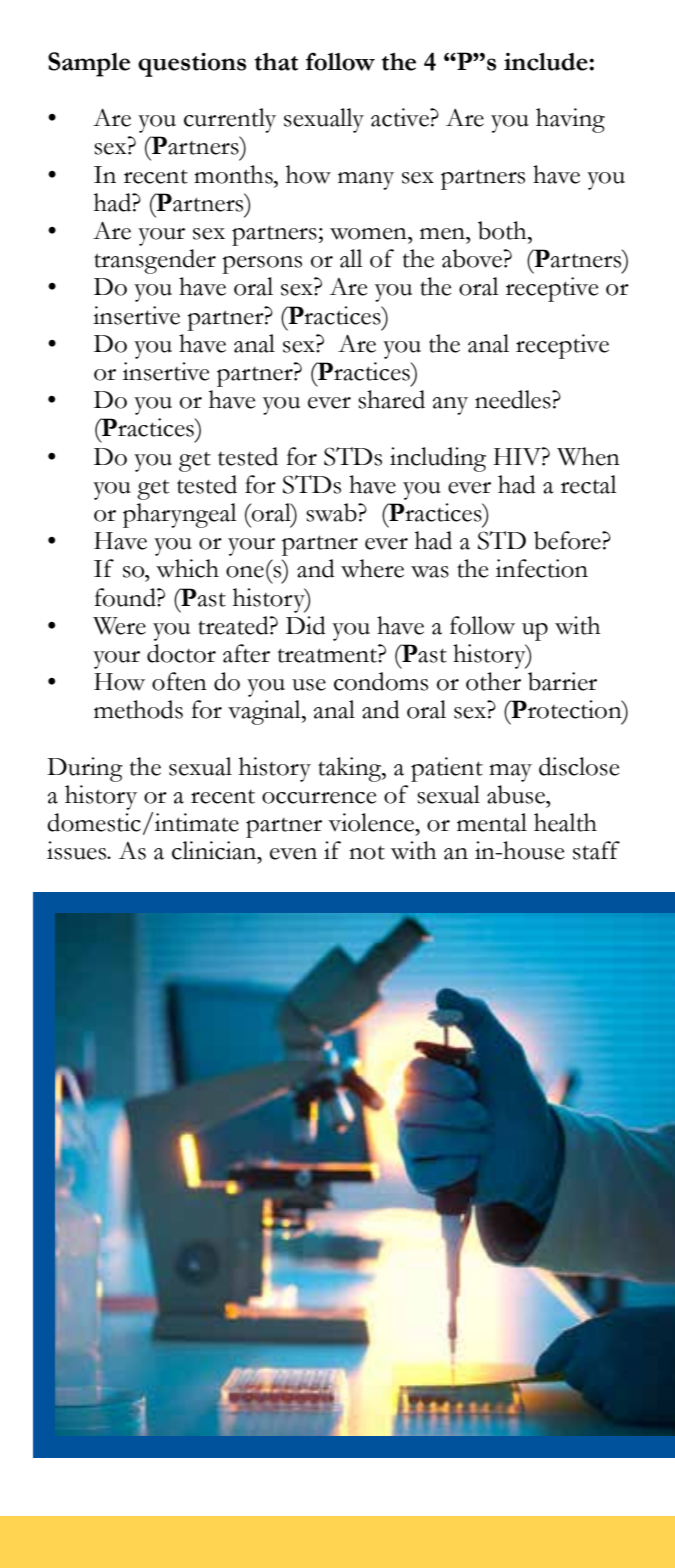 Image resolution: width=675 pixels, height=1568 pixels. Describe the element at coordinates (372, 822) in the screenshot. I see `violence` at that location.
